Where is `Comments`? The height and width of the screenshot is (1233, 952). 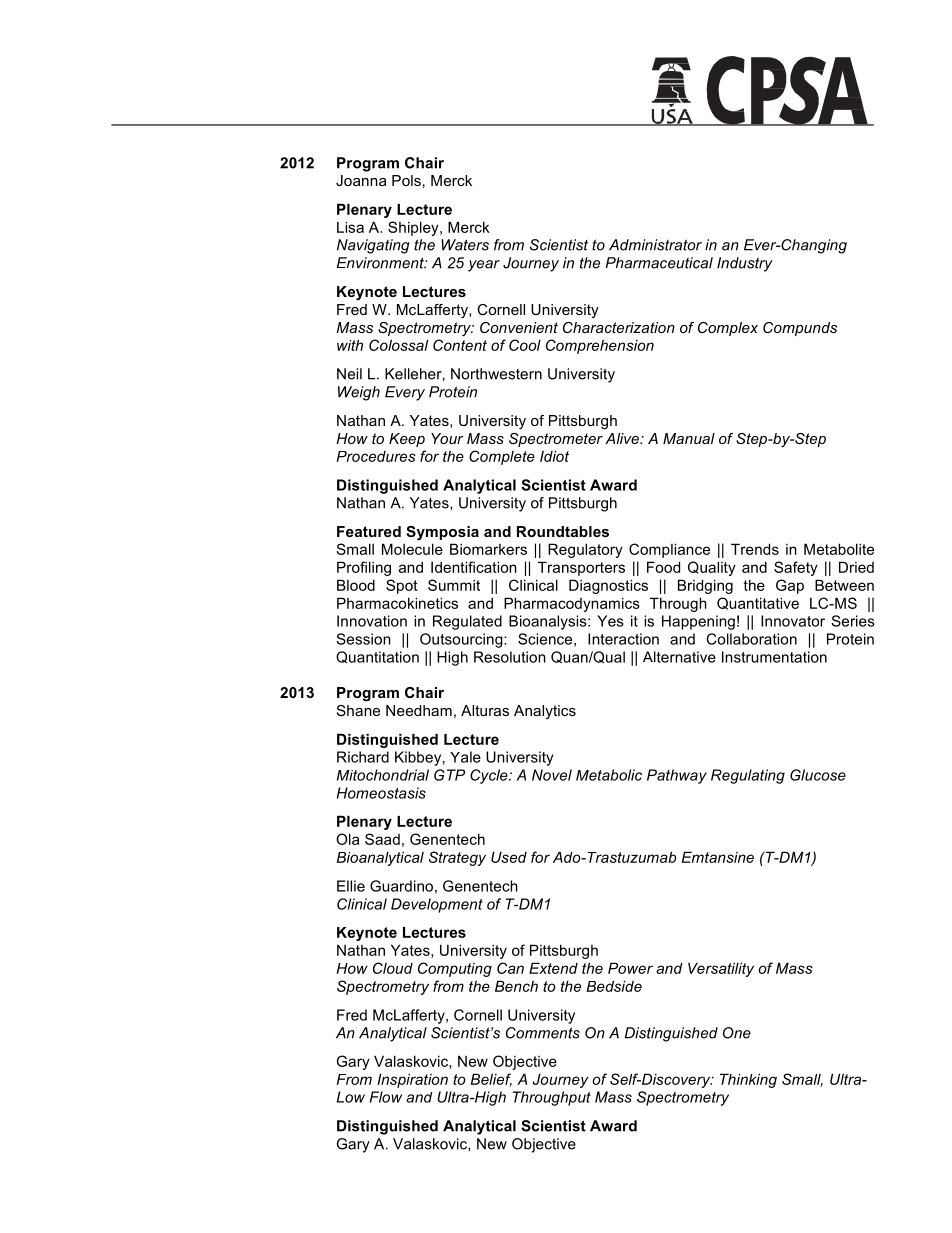
Comments is located at coordinates (543, 1033).
